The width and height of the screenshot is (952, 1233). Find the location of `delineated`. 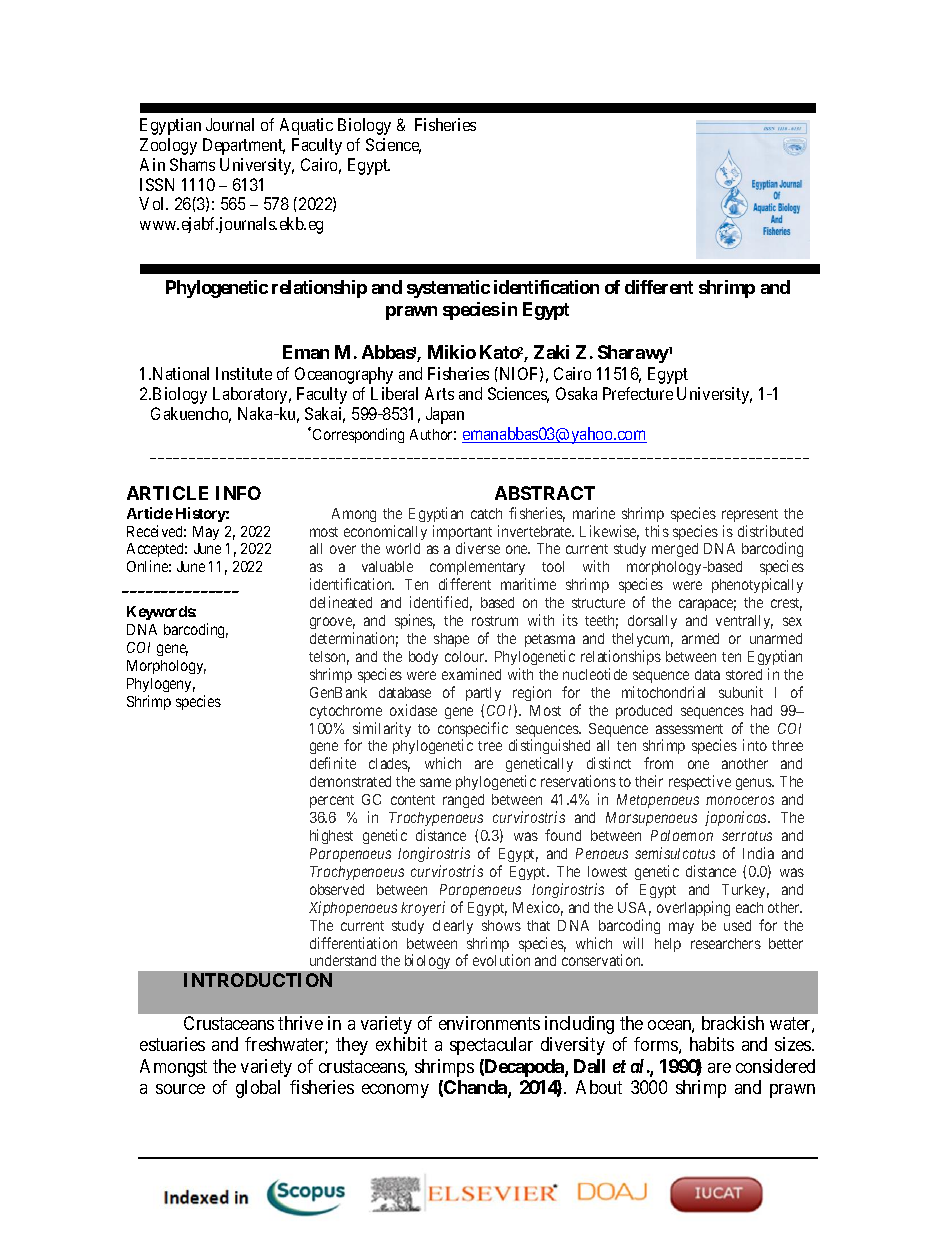

delineated is located at coordinates (341, 602).
